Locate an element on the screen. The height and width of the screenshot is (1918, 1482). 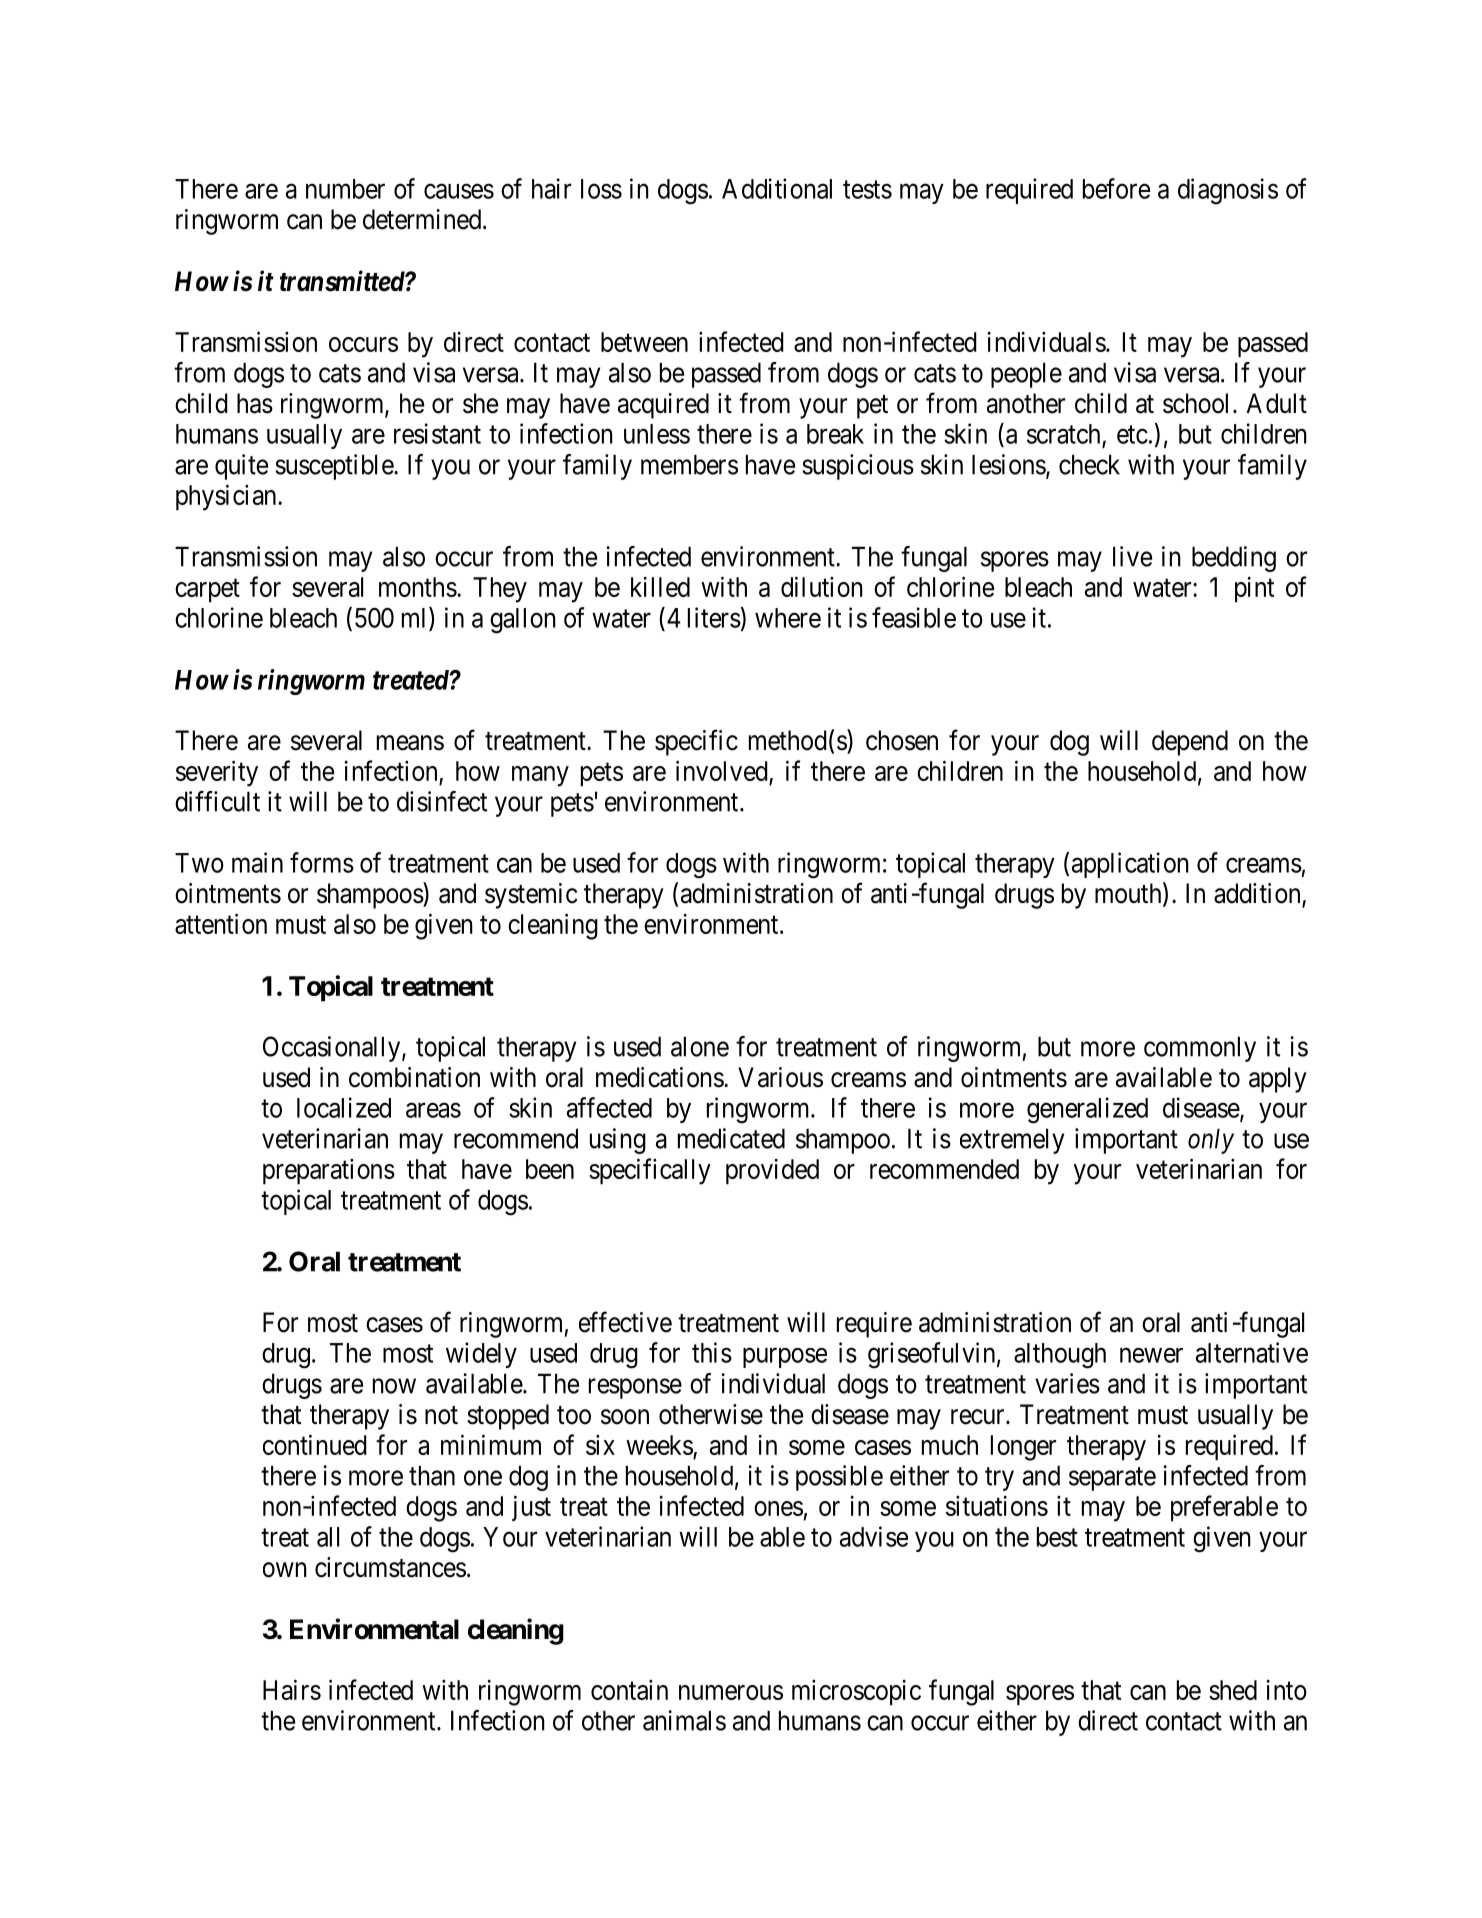
generalized is located at coordinates (1087, 1110).
